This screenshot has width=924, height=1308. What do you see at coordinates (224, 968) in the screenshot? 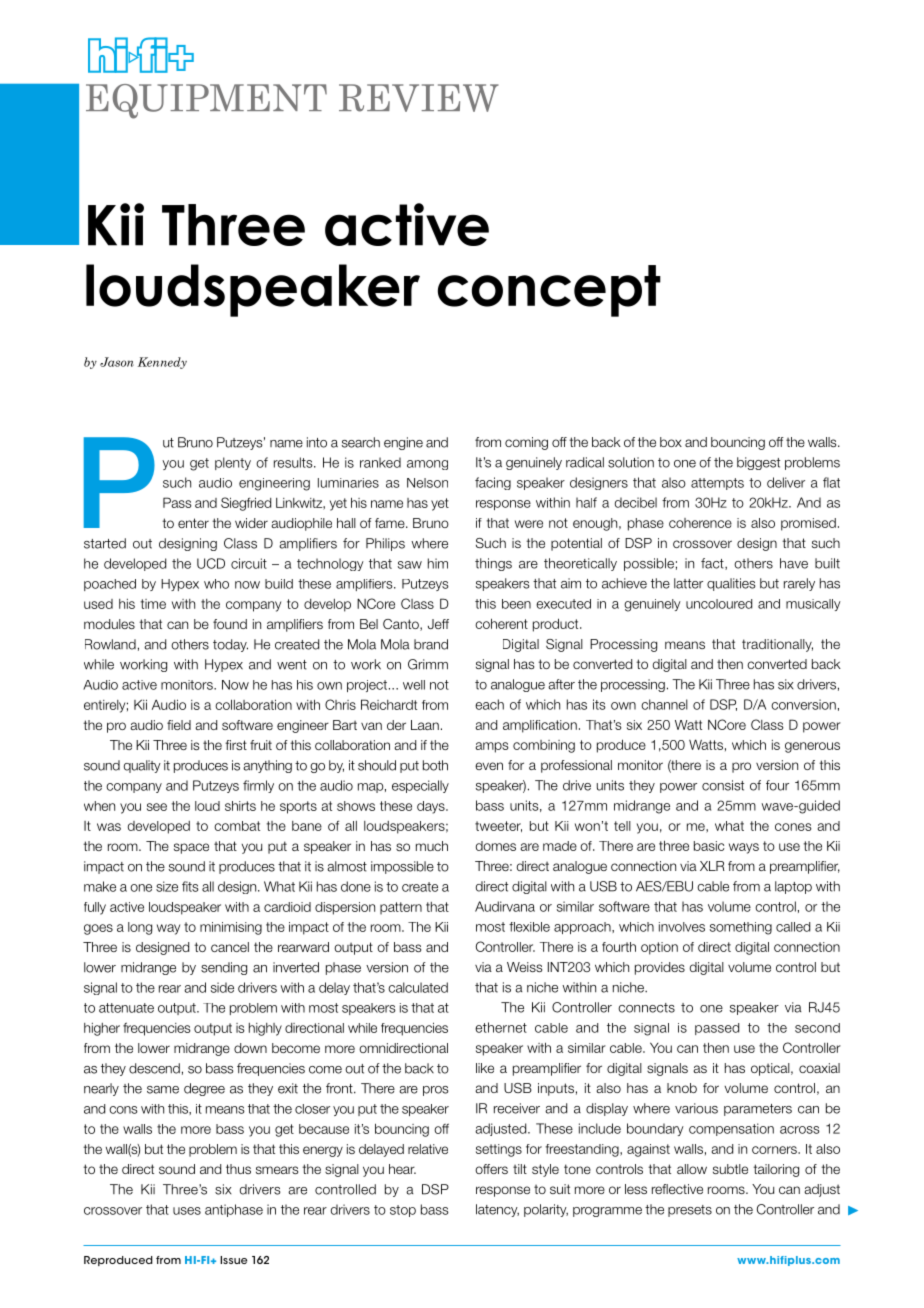
I see `sending` at bounding box center [224, 968].
